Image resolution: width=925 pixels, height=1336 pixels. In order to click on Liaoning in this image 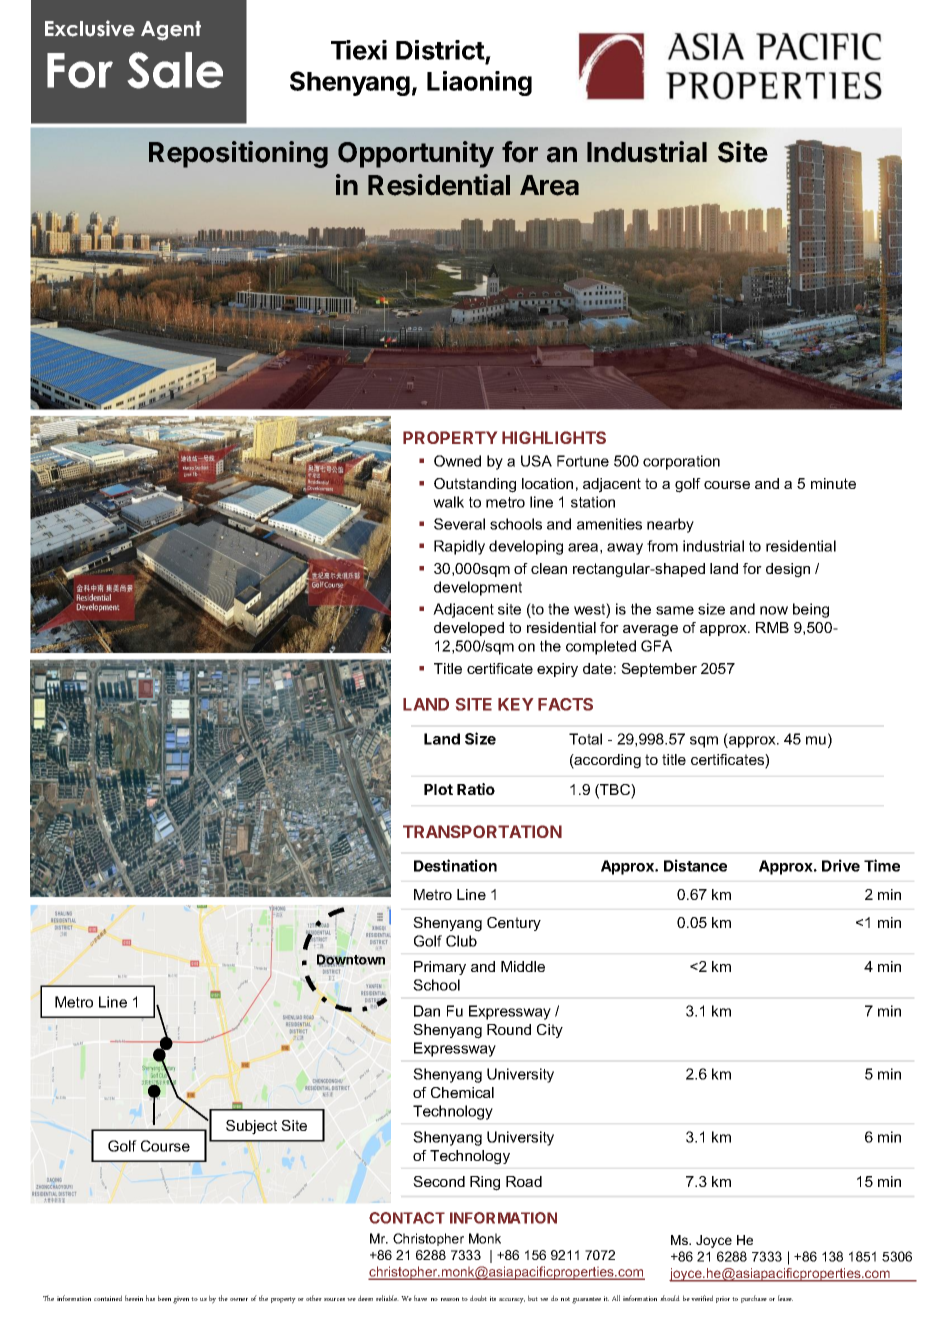, I will do `click(479, 83)`.
